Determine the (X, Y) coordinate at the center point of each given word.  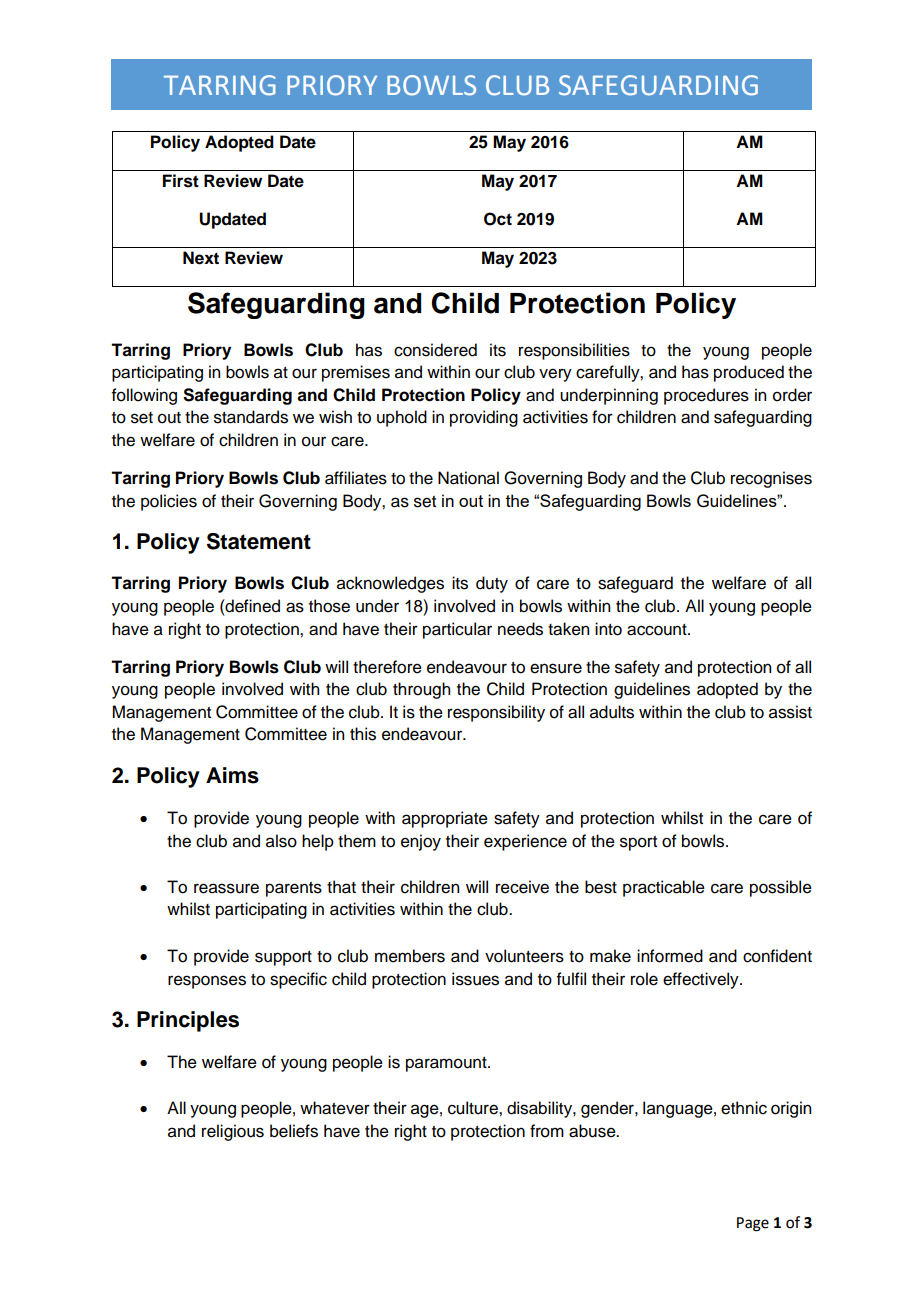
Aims (232, 775)
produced (749, 373)
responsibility (496, 713)
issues (475, 979)
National (468, 478)
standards (251, 417)
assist (790, 712)
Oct (498, 219)
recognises (771, 479)
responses (207, 982)
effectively (702, 980)
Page (753, 1224)
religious (233, 1132)
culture (474, 1108)
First (181, 181)
